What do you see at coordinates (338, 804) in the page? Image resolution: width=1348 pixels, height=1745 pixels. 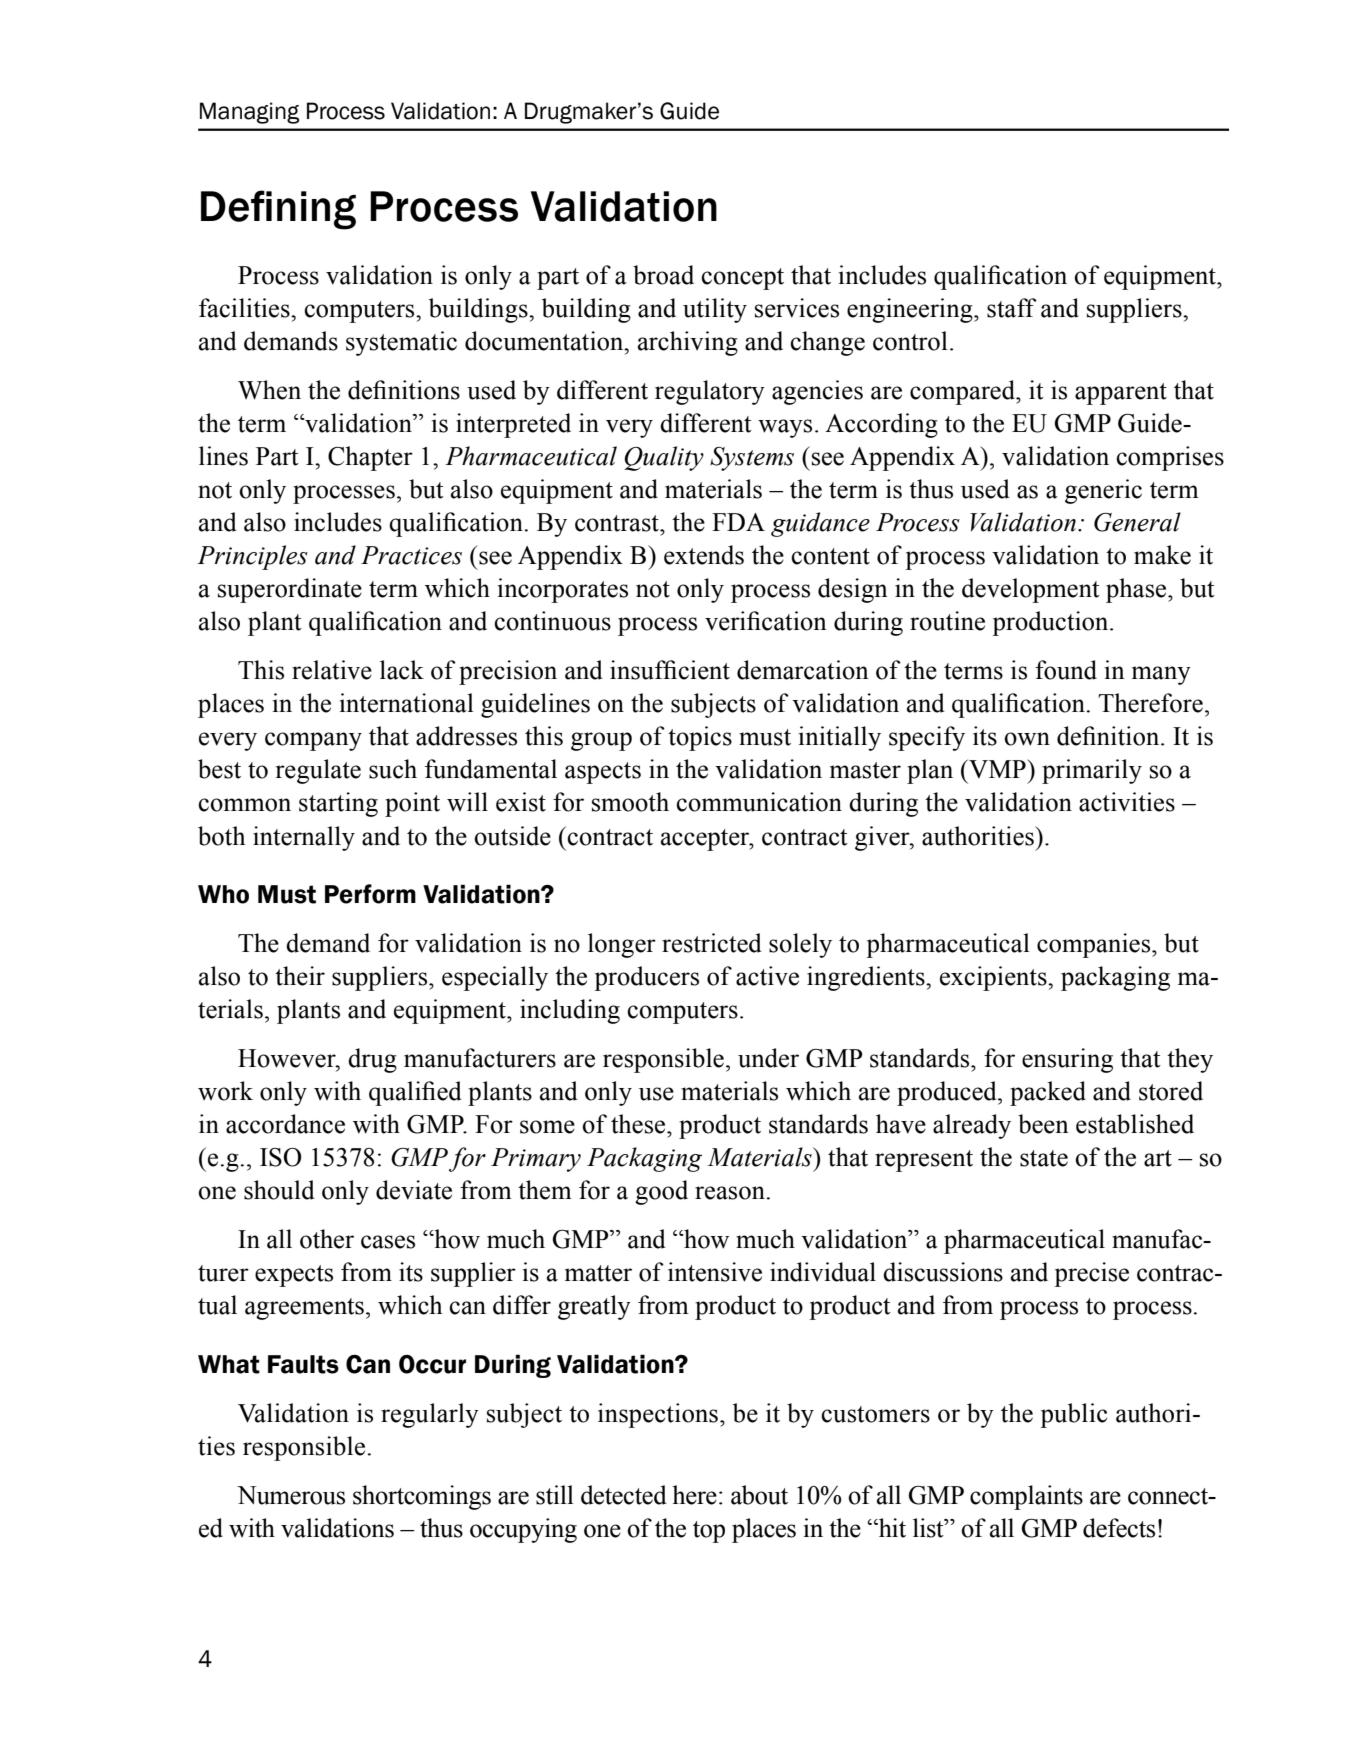 I see `starting` at bounding box center [338, 804].
